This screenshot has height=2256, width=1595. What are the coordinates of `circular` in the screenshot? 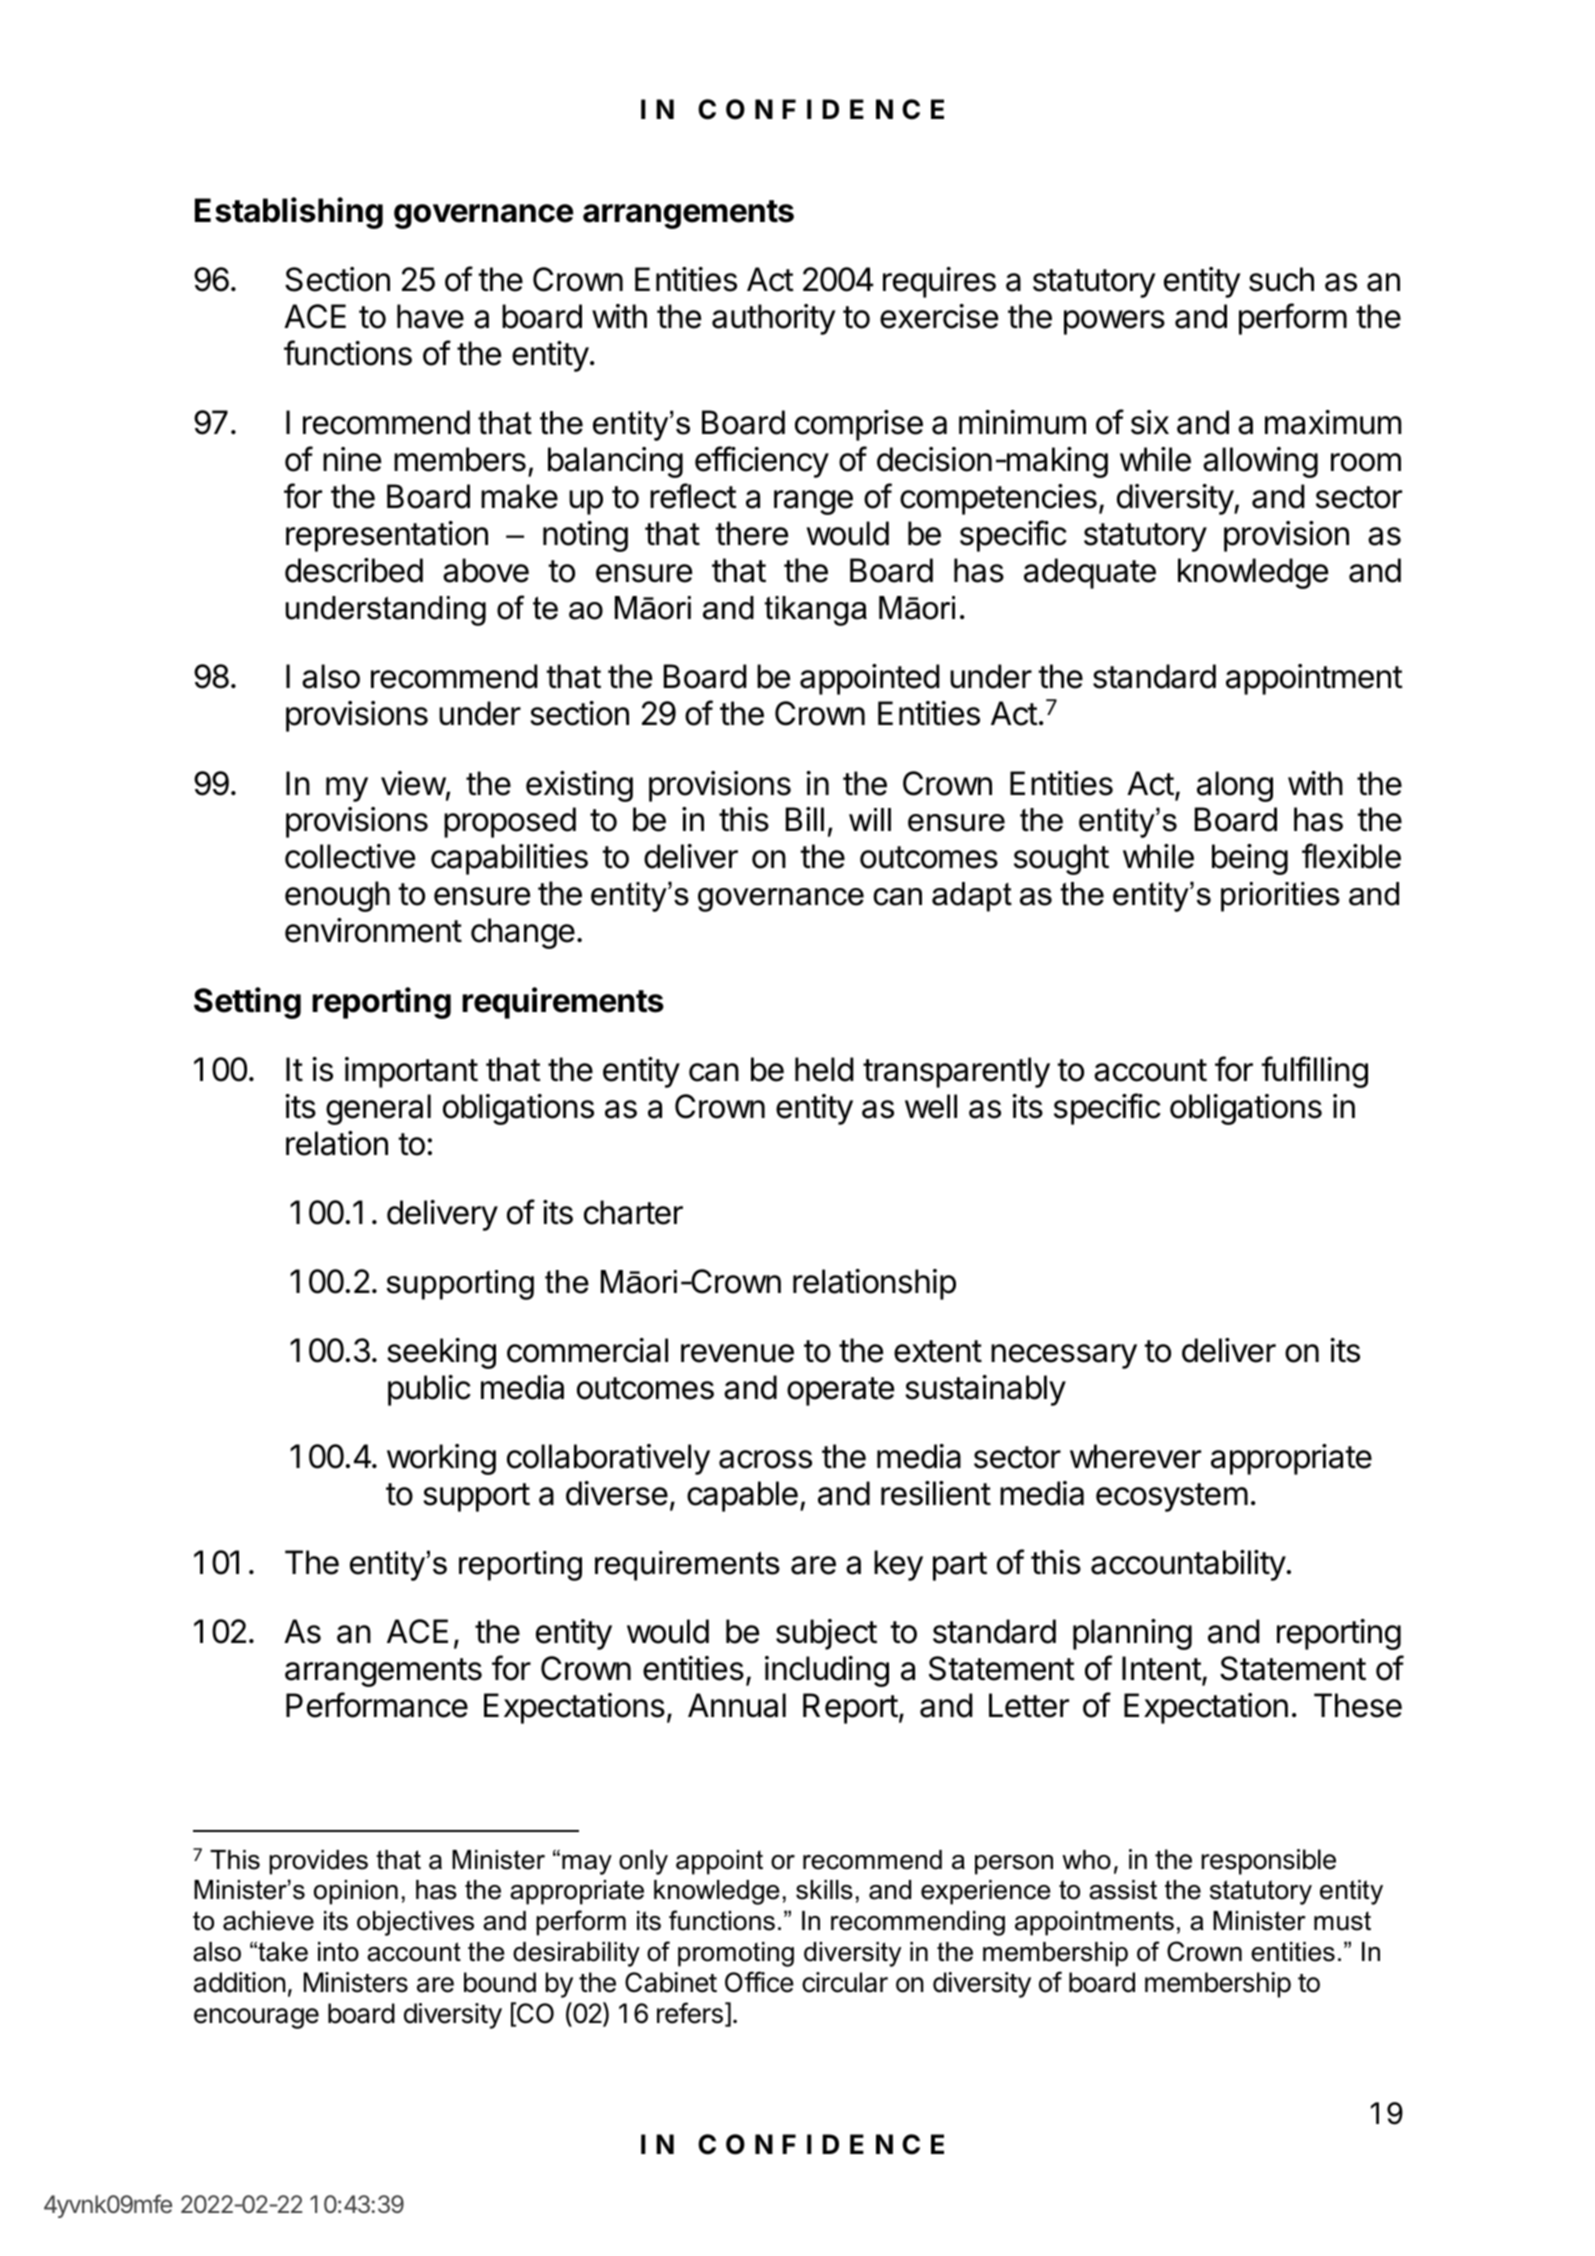 It's located at (845, 1982).
